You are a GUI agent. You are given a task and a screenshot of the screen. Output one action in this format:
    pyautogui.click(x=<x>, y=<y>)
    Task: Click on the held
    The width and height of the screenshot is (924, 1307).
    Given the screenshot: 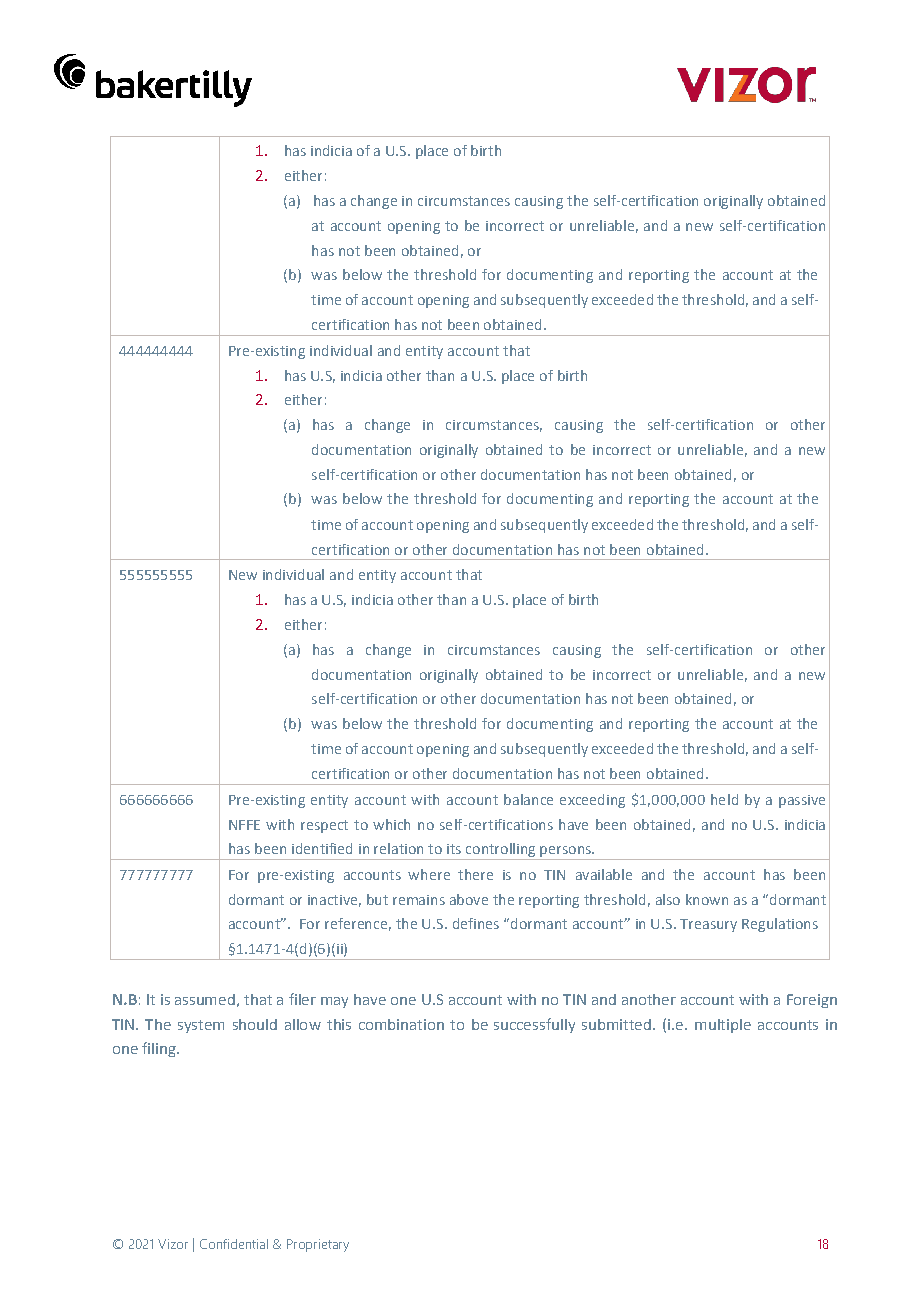 What is the action you would take?
    pyautogui.click(x=724, y=799)
